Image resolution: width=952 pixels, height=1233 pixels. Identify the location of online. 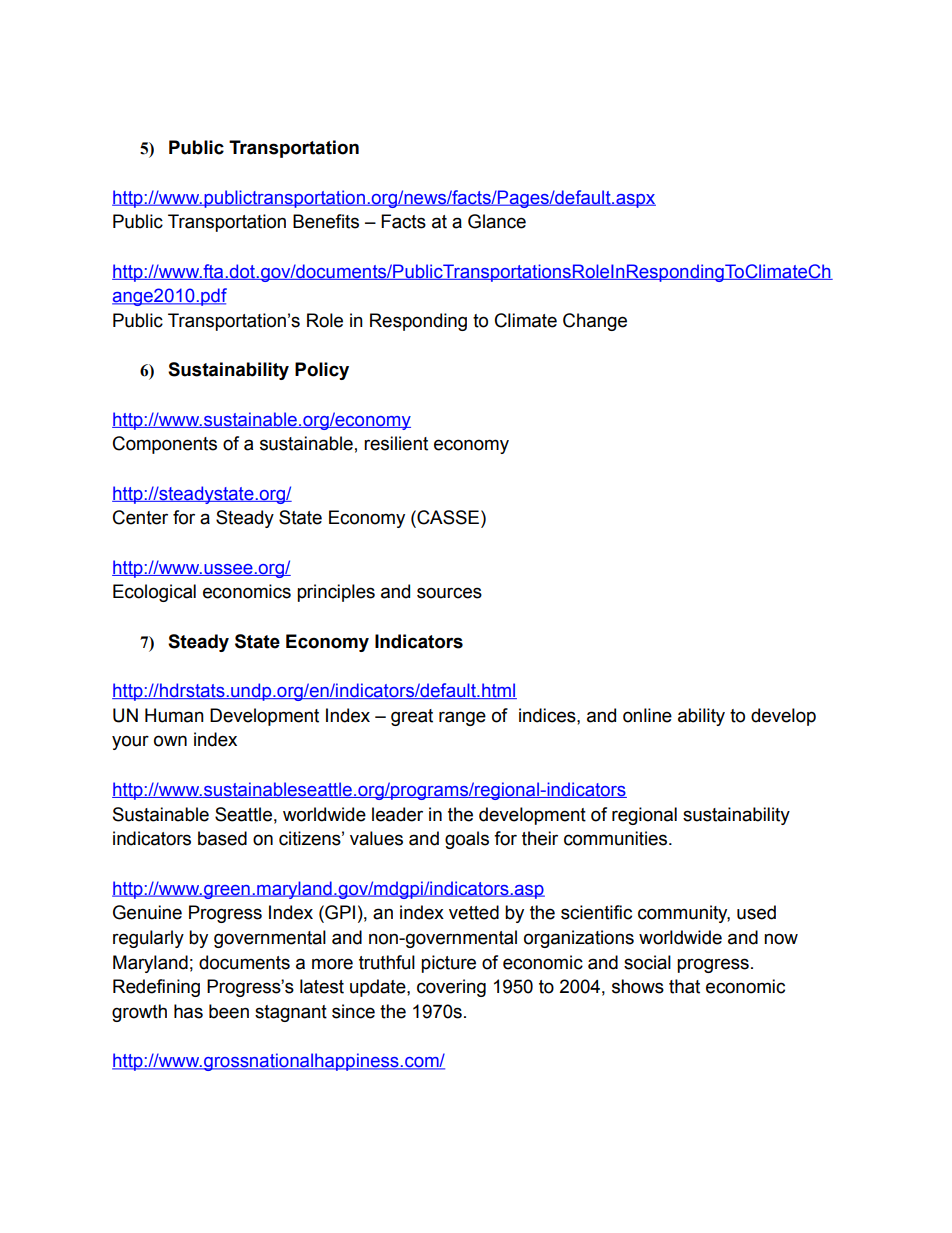
(647, 715).
